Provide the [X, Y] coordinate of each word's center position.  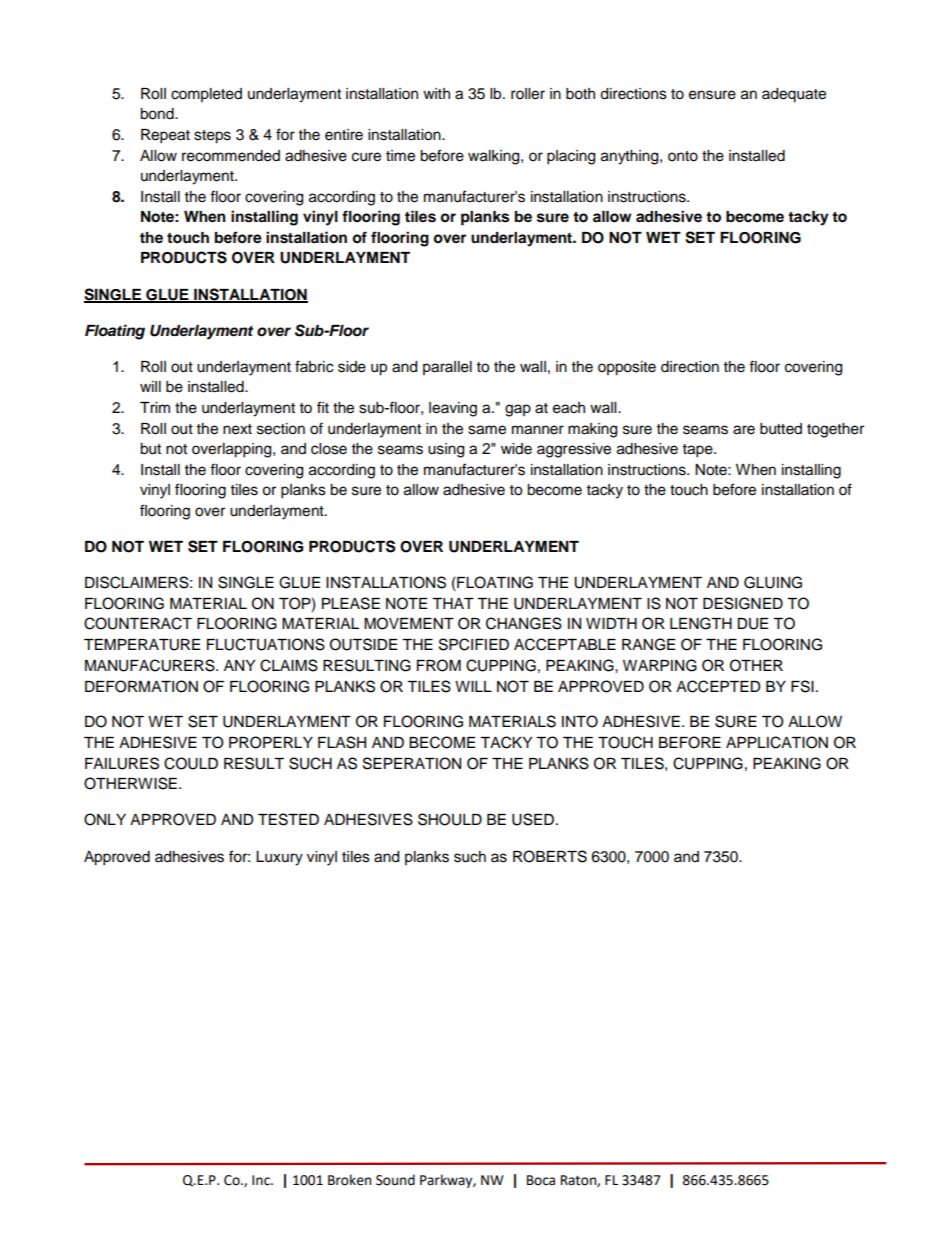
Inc [262, 1180]
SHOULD [450, 819]
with [436, 93]
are [744, 430]
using [446, 450]
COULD [191, 763]
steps [212, 137]
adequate [794, 95]
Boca [541, 1180]
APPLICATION [777, 742]
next [237, 429]
